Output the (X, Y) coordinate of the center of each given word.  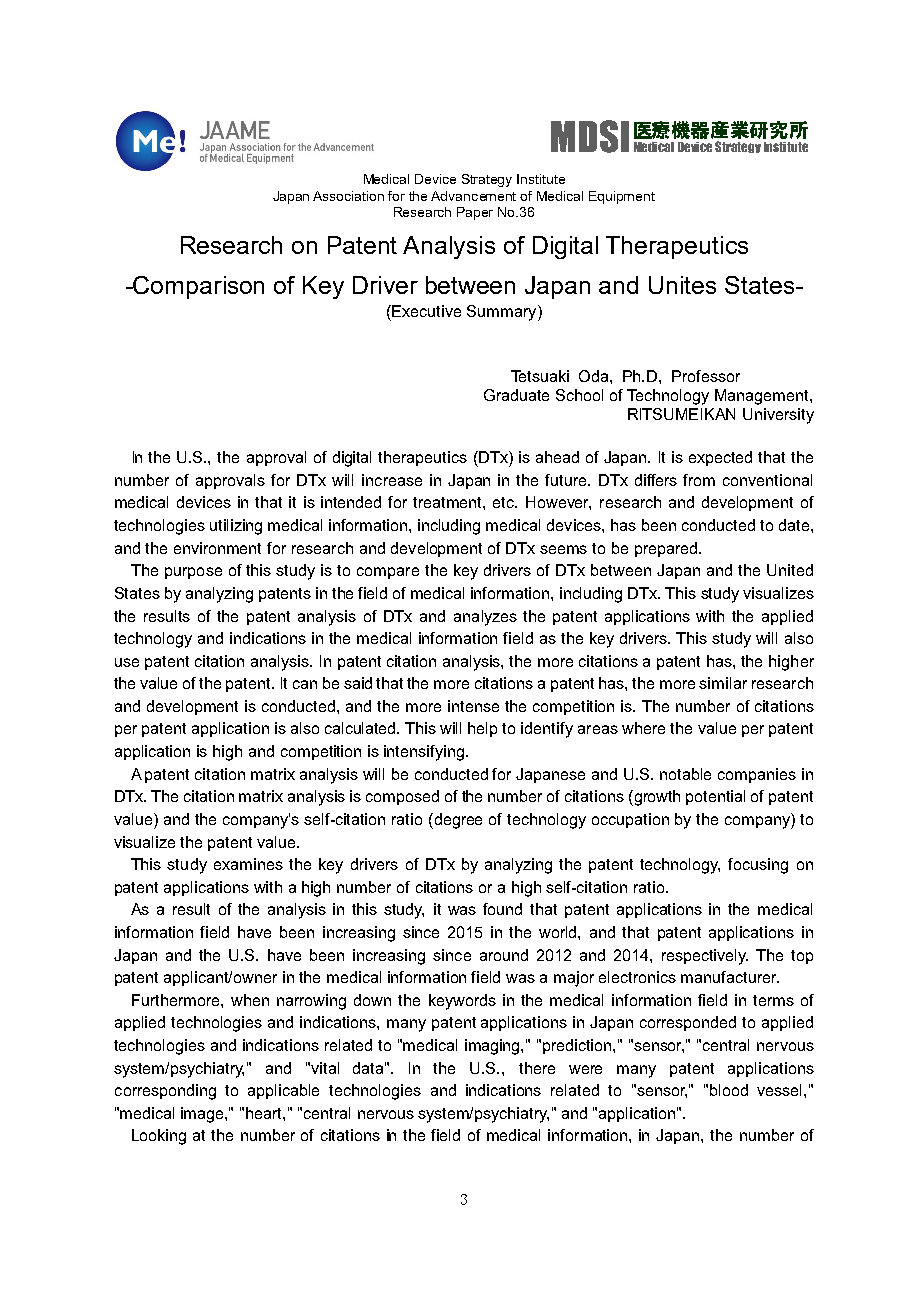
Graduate (516, 395)
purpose (193, 573)
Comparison (198, 287)
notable (685, 774)
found (502, 909)
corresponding (165, 1092)
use (127, 662)
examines (248, 864)
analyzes (485, 618)
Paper (475, 213)
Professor (706, 376)
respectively (705, 957)
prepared (667, 549)
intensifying (424, 753)
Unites (682, 285)
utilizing (236, 527)
